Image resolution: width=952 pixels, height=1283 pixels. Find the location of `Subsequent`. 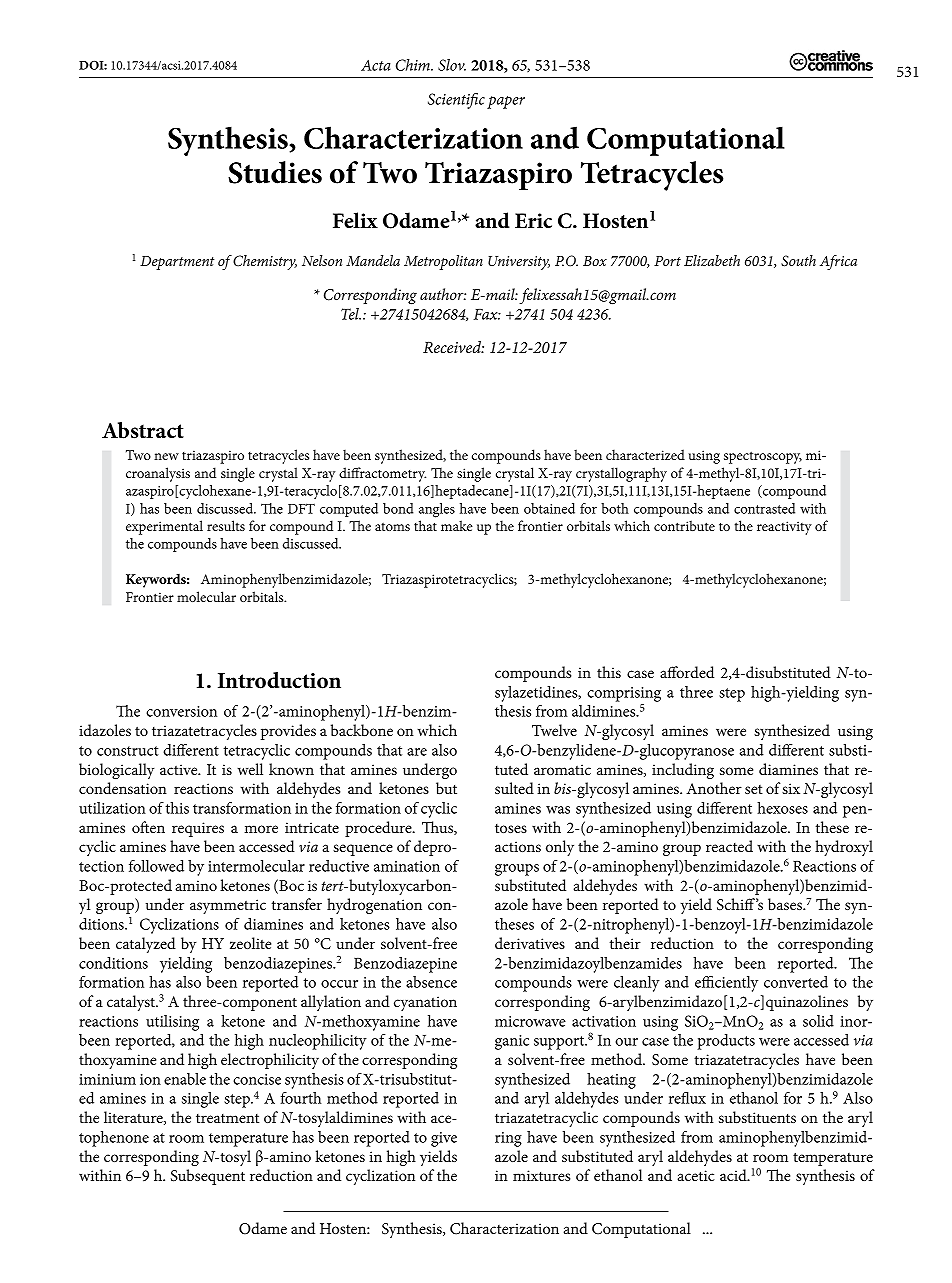

Subsequent is located at coordinates (208, 1177).
